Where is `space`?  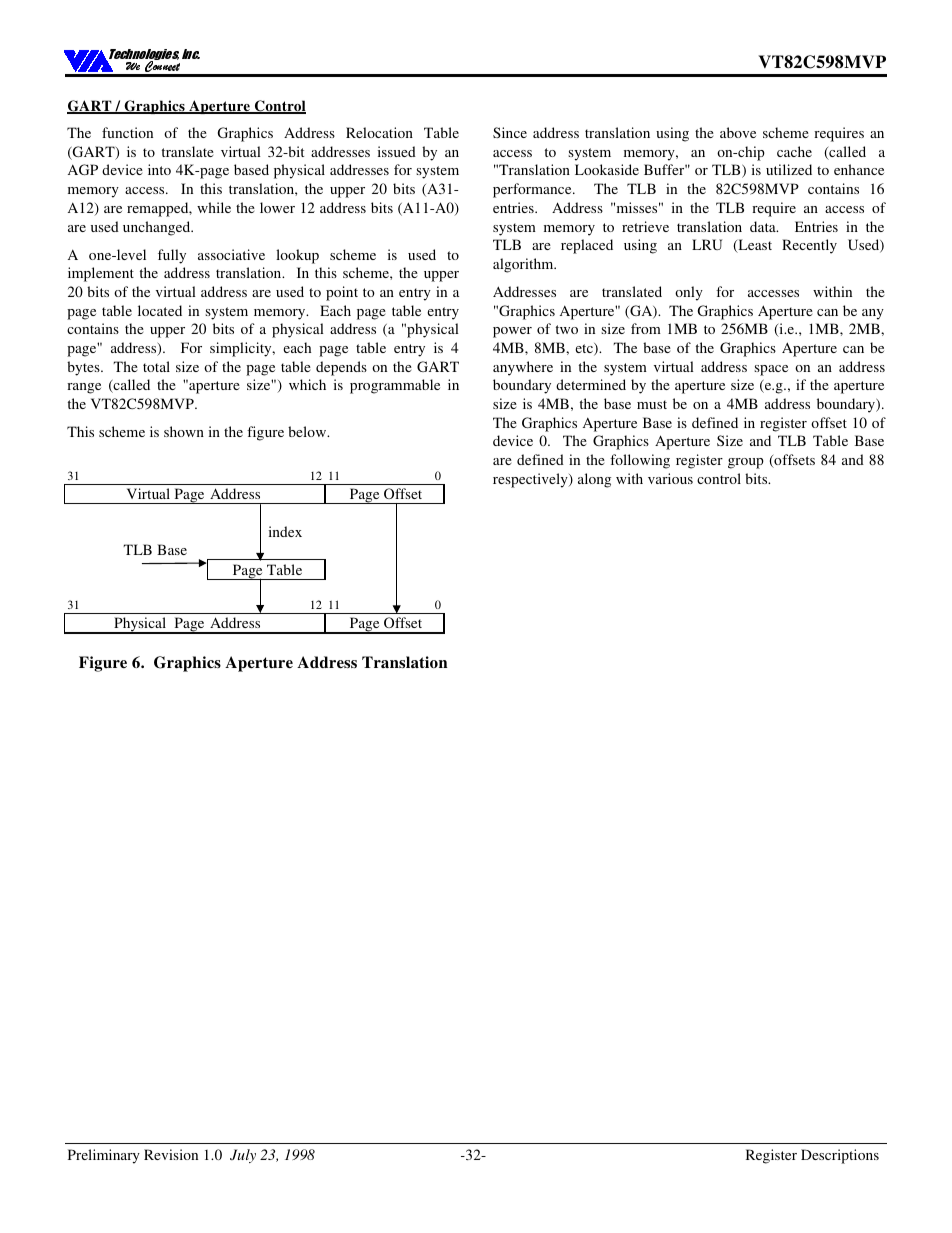 space is located at coordinates (771, 370).
